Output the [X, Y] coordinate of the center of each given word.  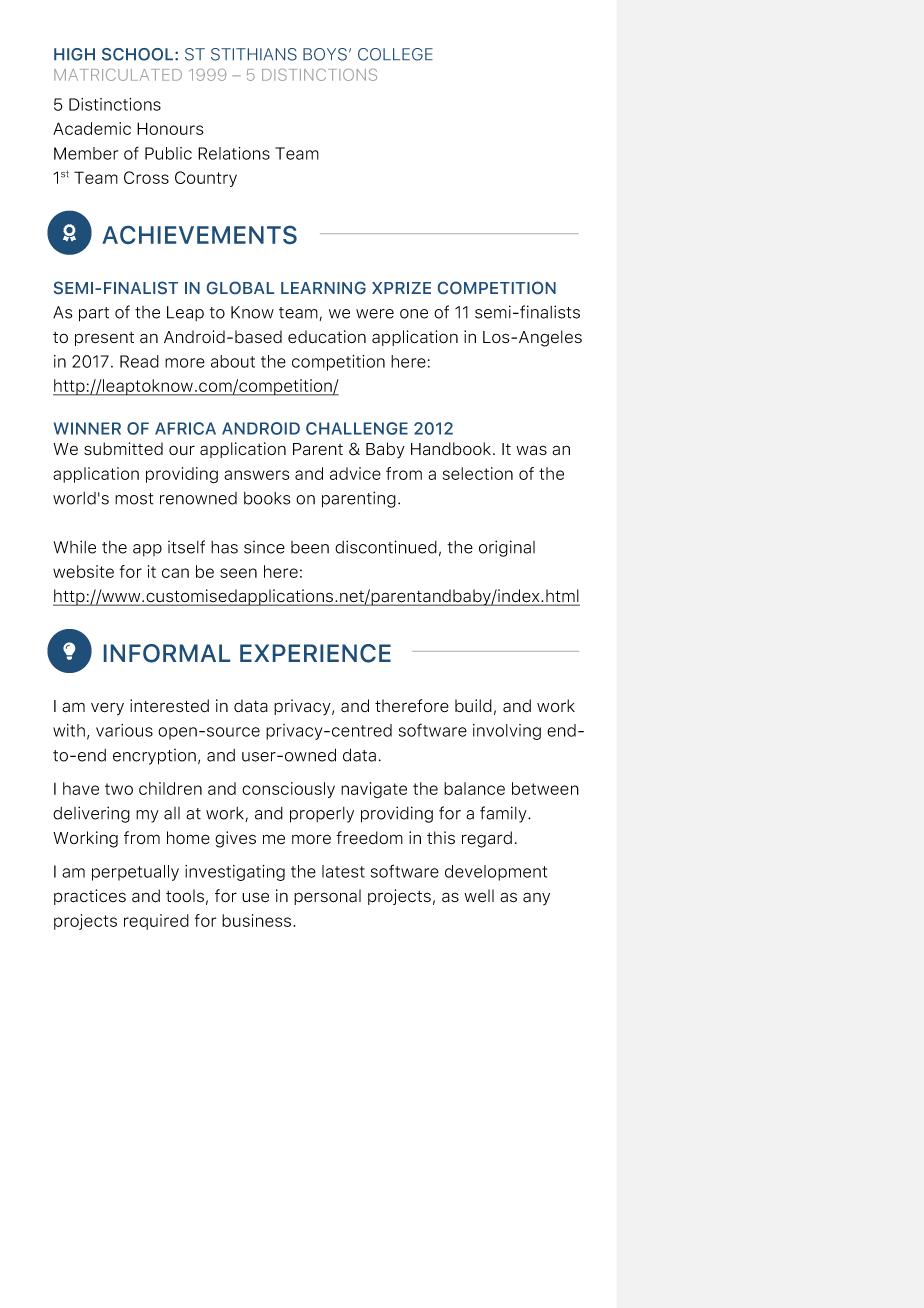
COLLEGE [395, 54]
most [134, 499]
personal [327, 897]
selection [478, 473]
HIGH [74, 54]
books [267, 498]
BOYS [325, 54]
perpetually [135, 873]
